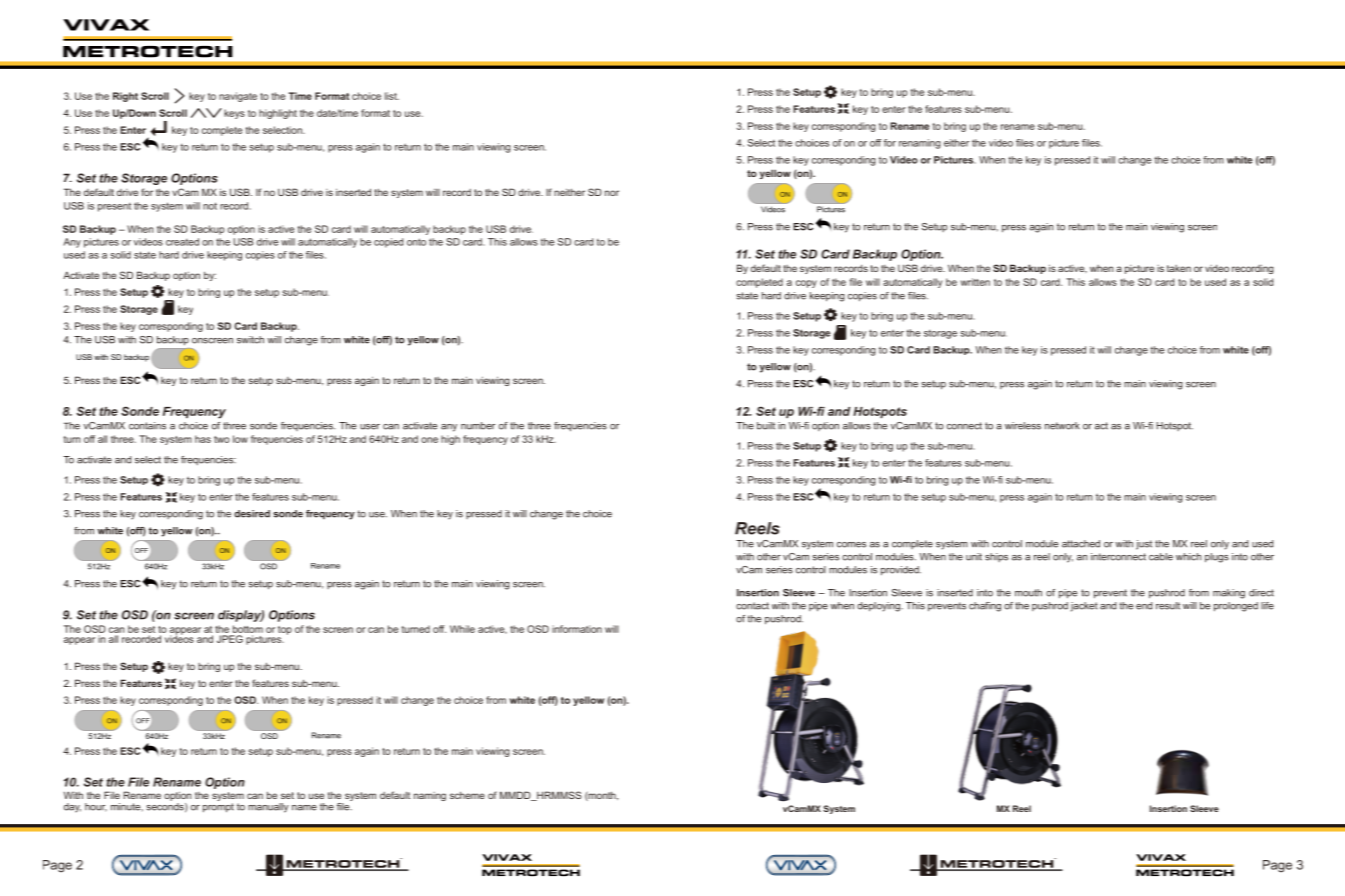 This screenshot has width=1345, height=896. I want to click on contact, so click(752, 606).
